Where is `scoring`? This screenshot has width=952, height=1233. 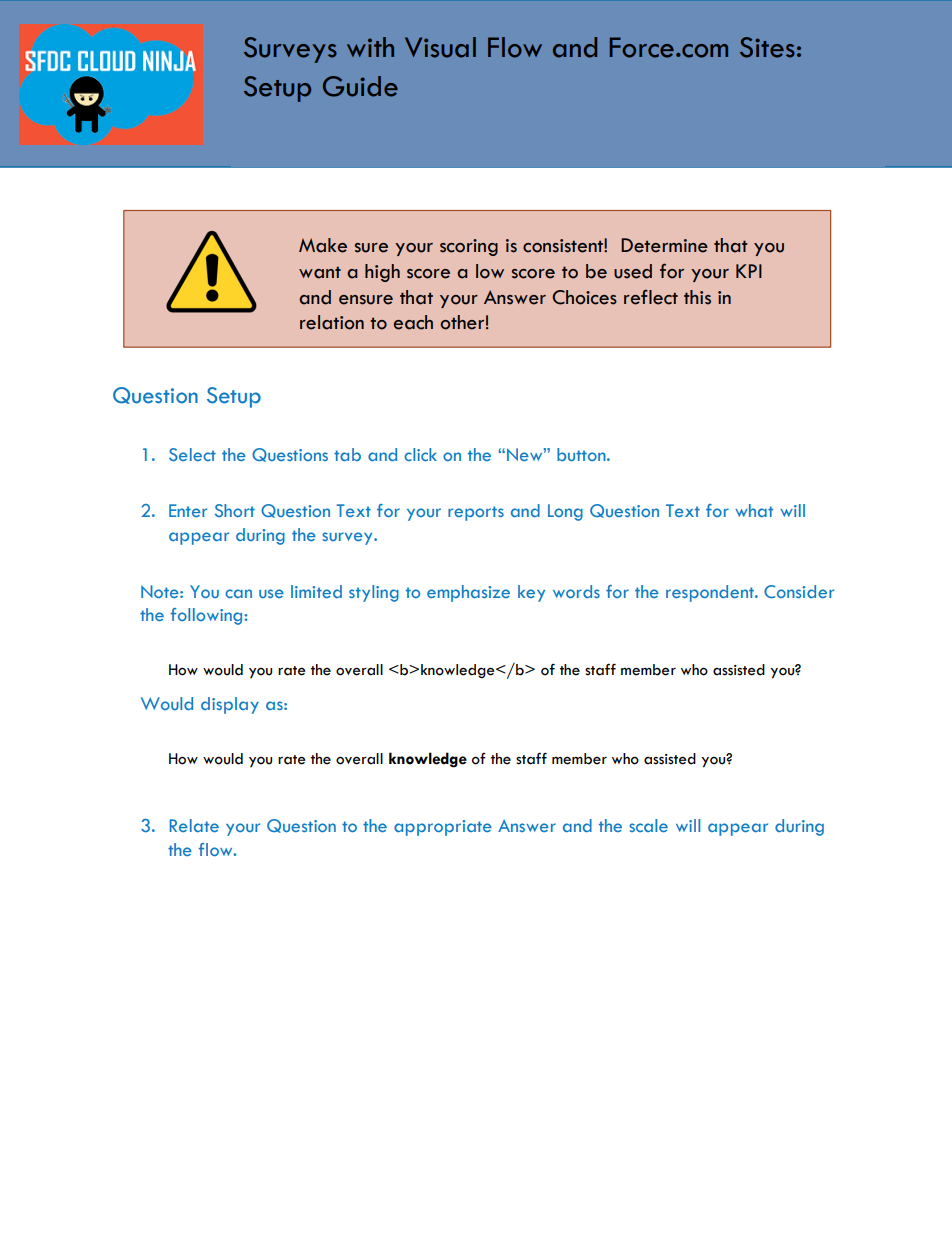
scoring is located at coordinates (469, 247).
